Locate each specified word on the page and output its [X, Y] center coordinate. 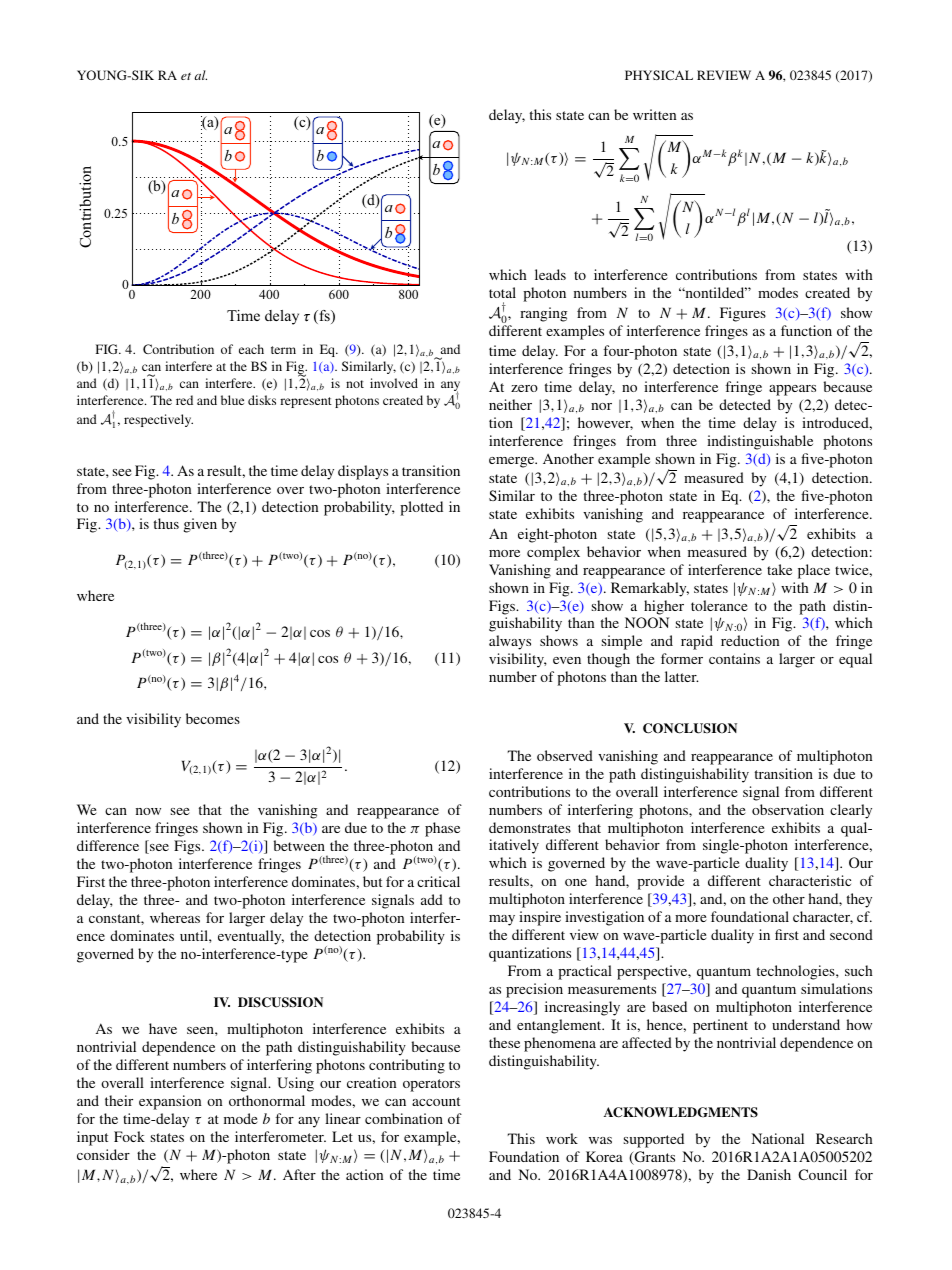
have [163, 1028]
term [283, 350]
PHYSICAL [659, 75]
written [654, 114]
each [251, 349]
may [502, 920]
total [502, 292]
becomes [213, 718]
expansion [170, 1102]
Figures [743, 314]
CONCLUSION [690, 728]
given [200, 525]
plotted [421, 508]
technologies [796, 972]
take [779, 569]
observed [565, 755]
